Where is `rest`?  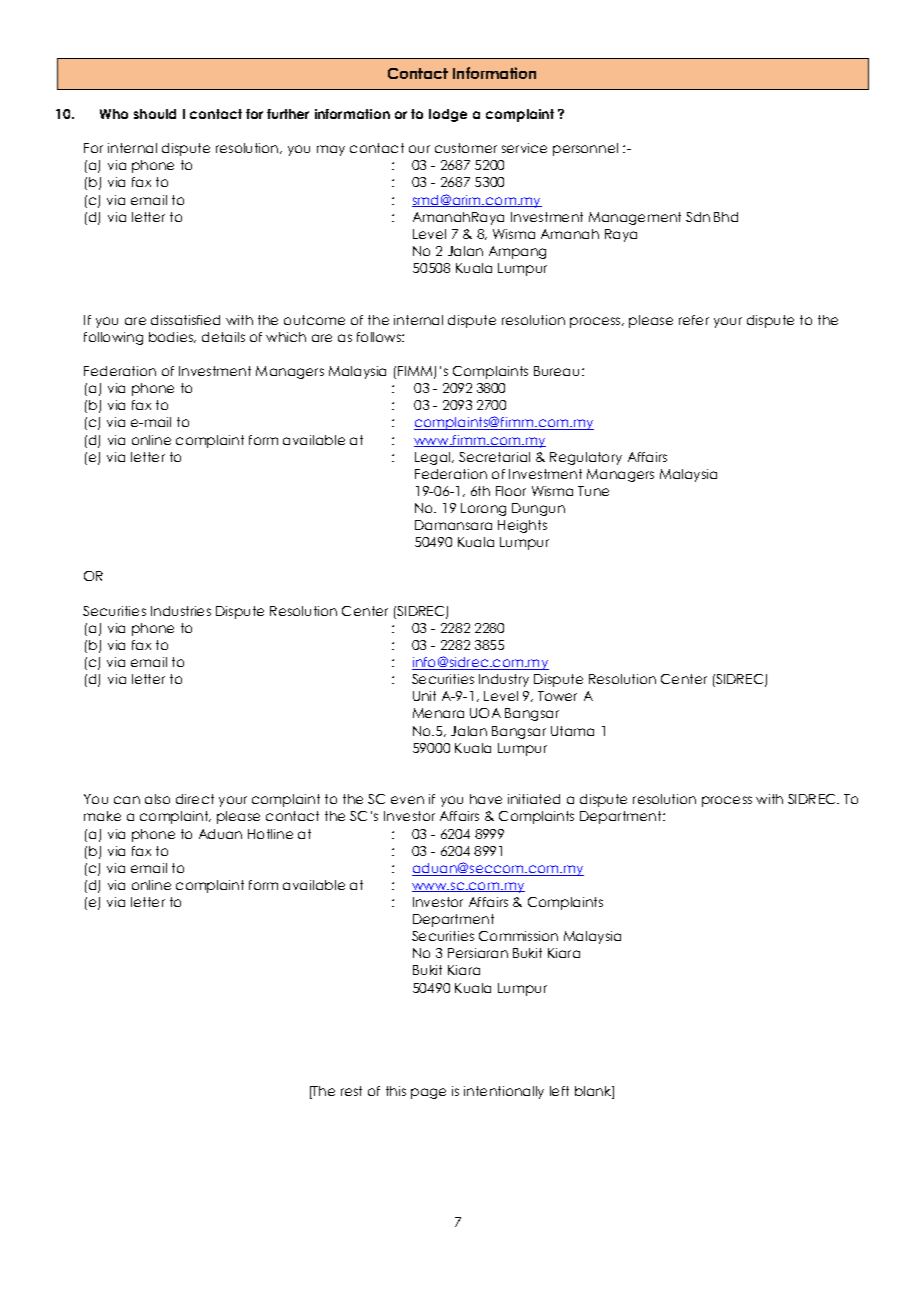 rest is located at coordinates (351, 1091).
